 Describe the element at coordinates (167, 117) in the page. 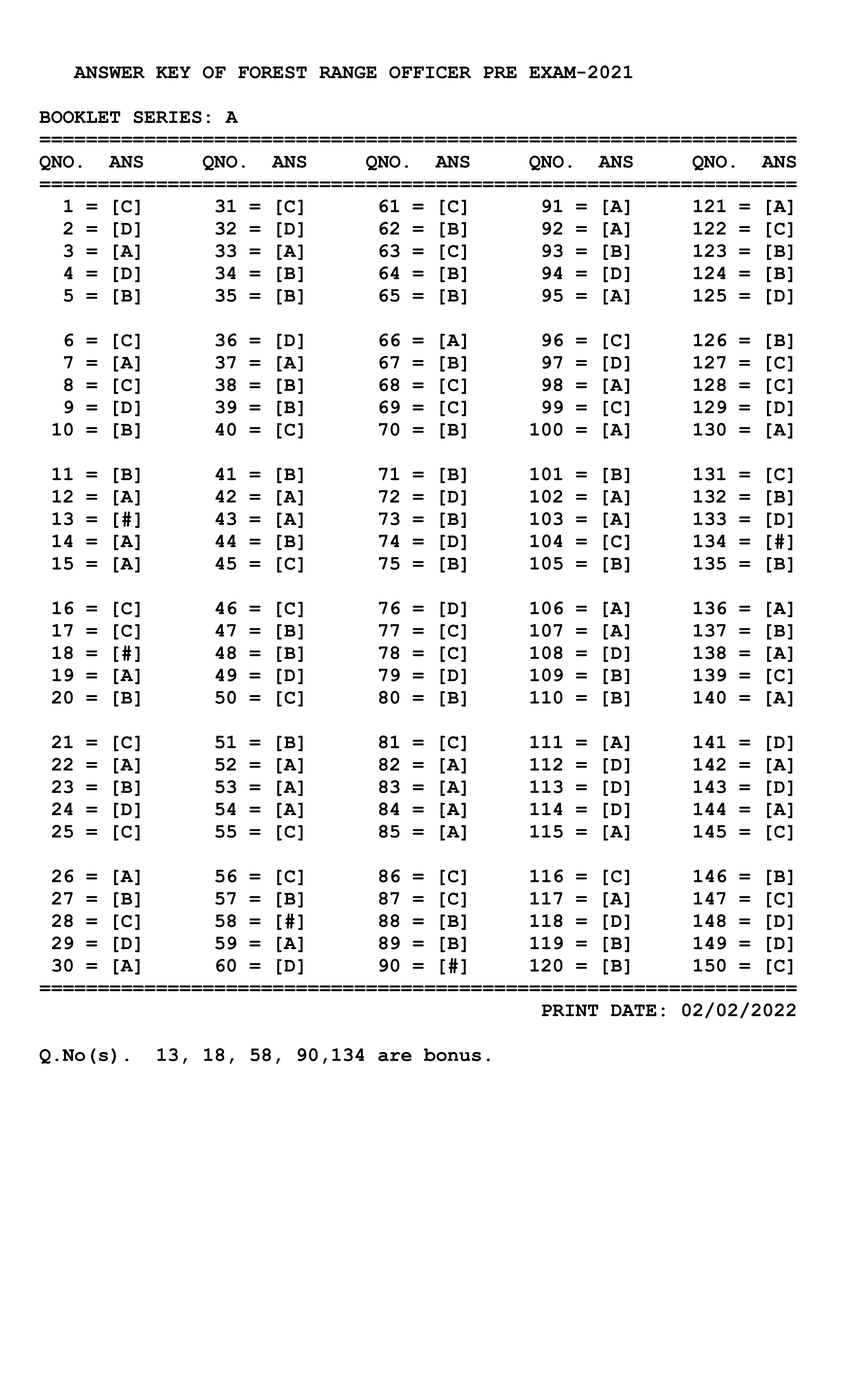

I see `SERIES` at that location.
